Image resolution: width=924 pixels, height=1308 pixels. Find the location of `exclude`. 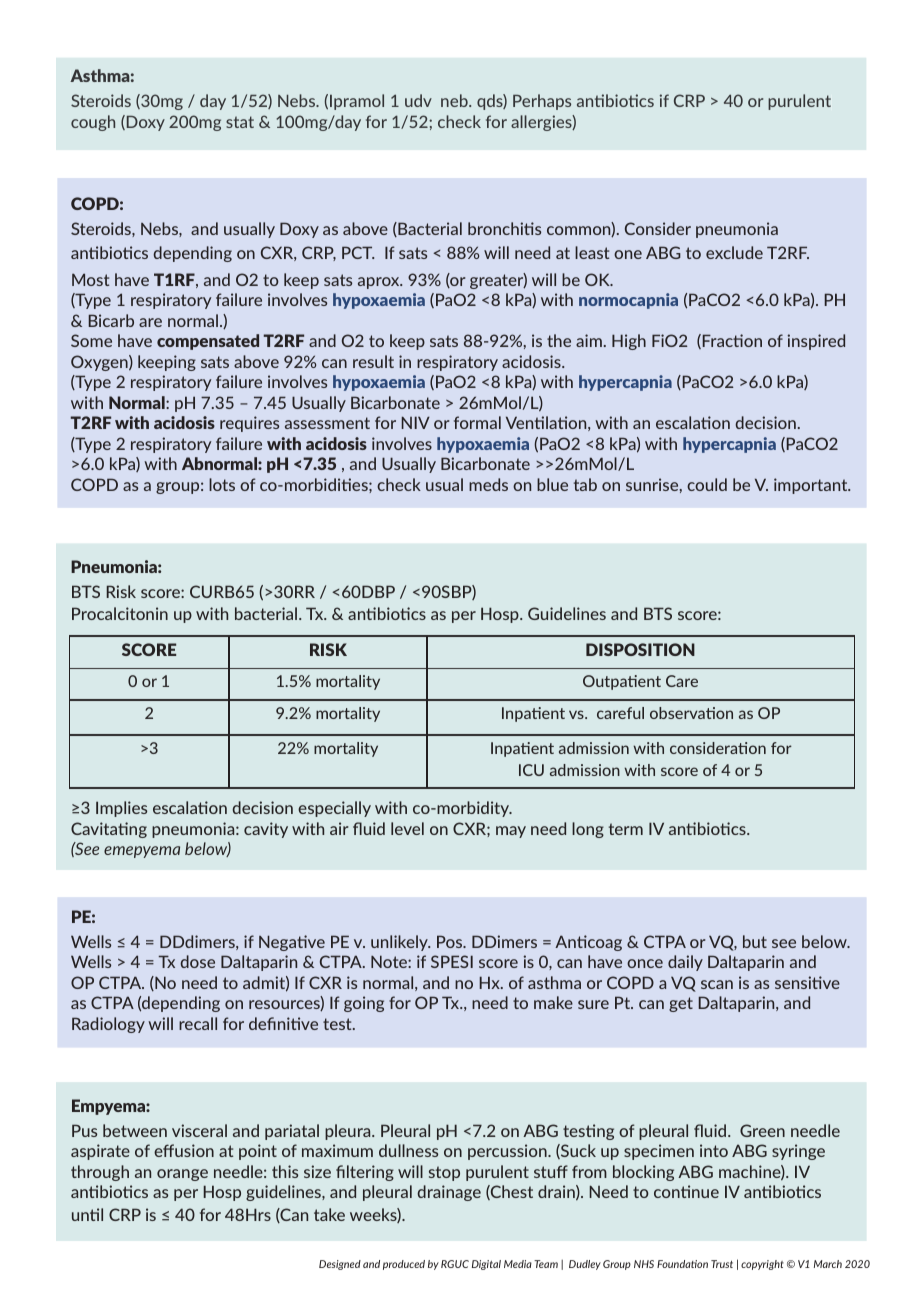

exclude is located at coordinates (734, 252).
